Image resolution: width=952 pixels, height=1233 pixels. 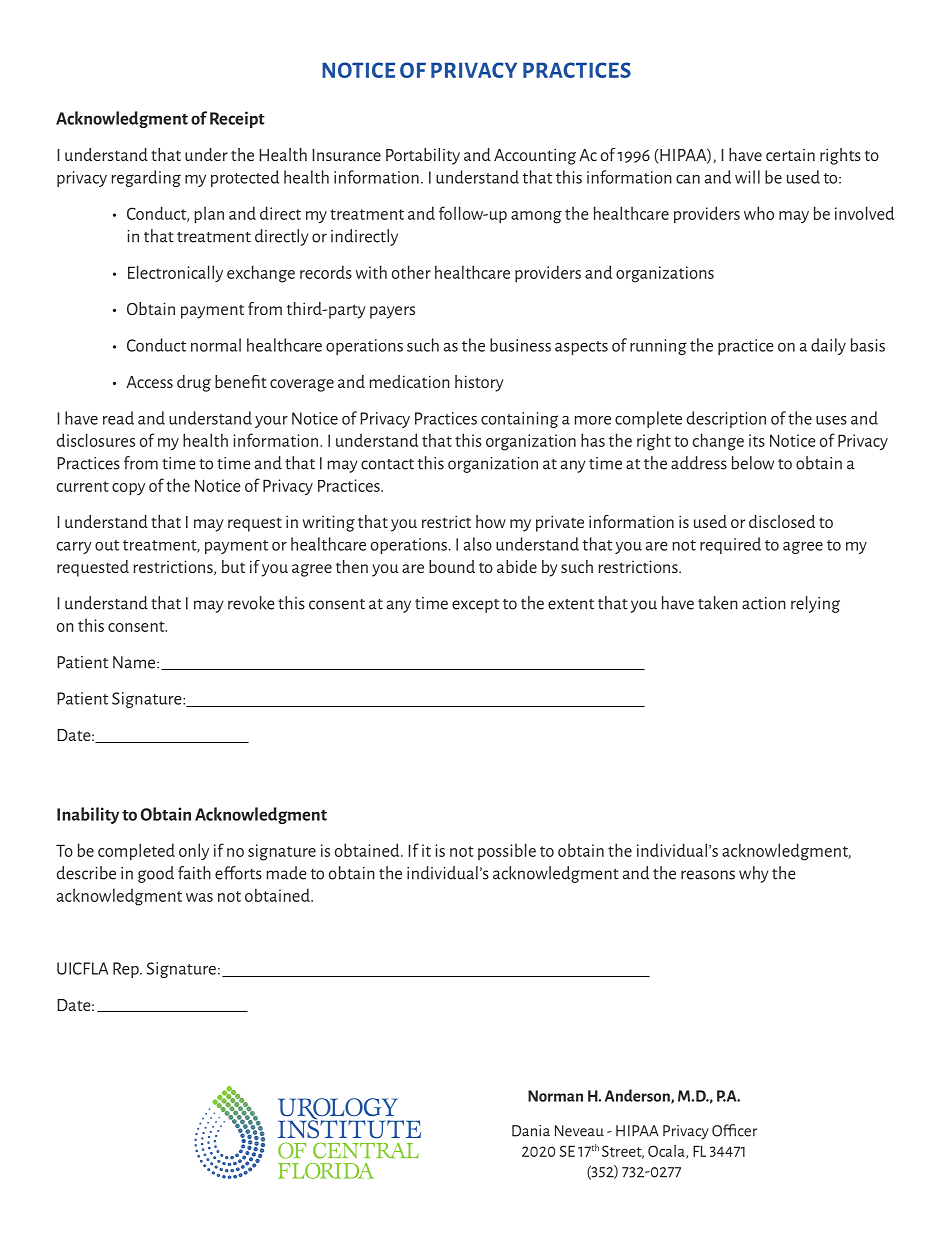 What do you see at coordinates (135, 662) in the page?
I see `Name` at bounding box center [135, 662].
